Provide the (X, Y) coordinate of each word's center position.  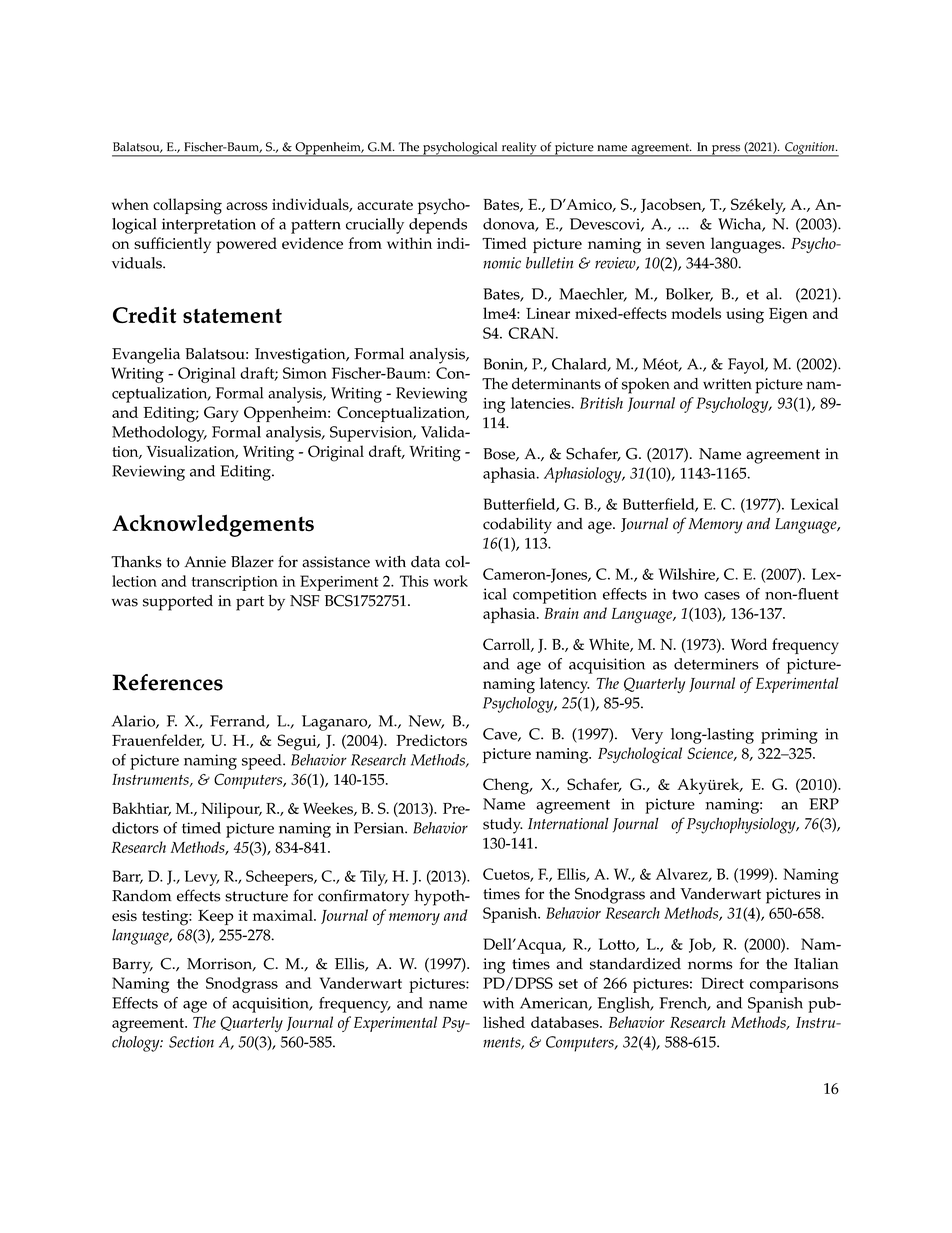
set (568, 984)
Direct (722, 983)
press (726, 151)
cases (722, 596)
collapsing (187, 206)
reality (519, 149)
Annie (205, 562)
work (450, 581)
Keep (216, 917)
